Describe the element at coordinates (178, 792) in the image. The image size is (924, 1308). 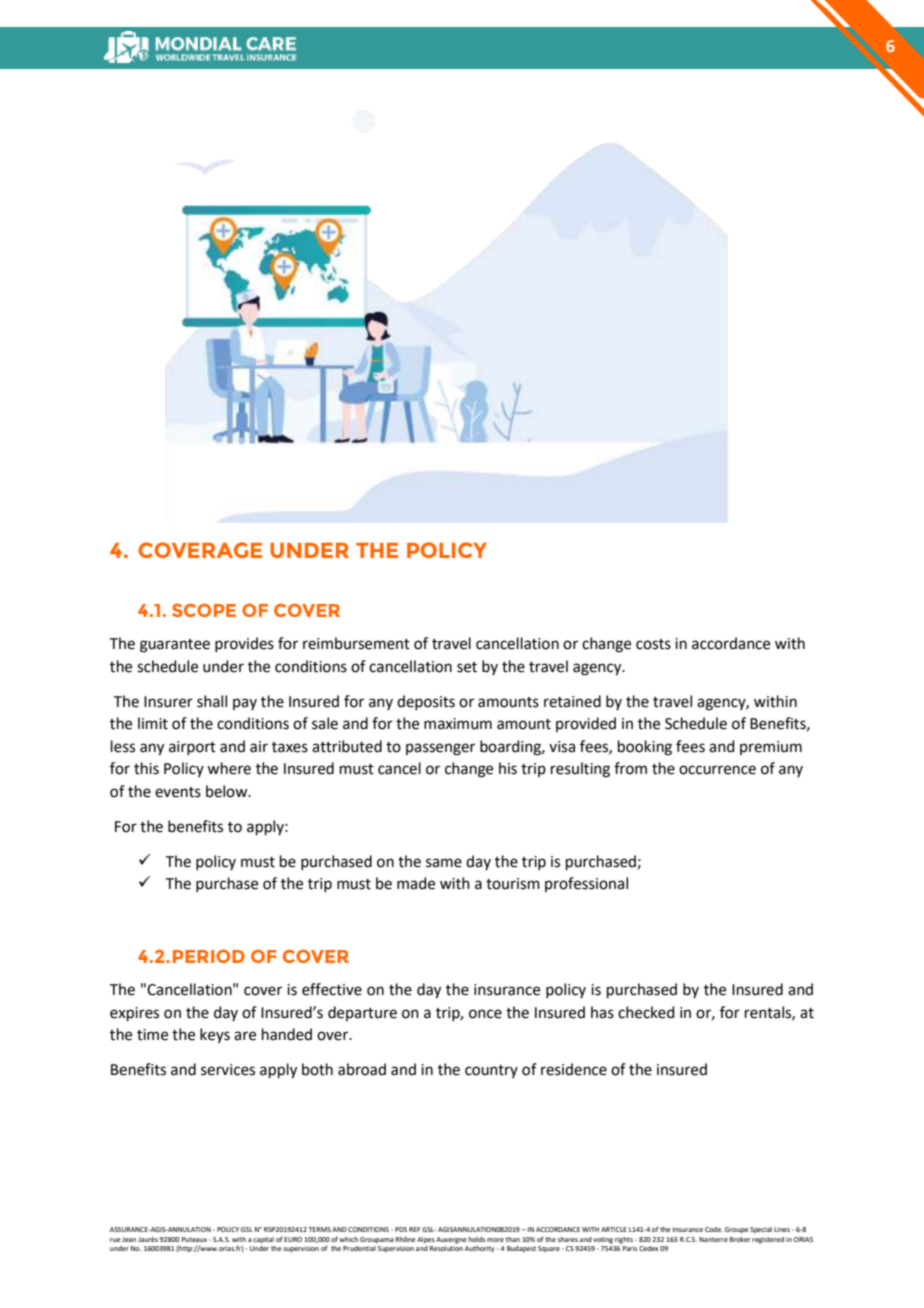
I see `events` at that location.
